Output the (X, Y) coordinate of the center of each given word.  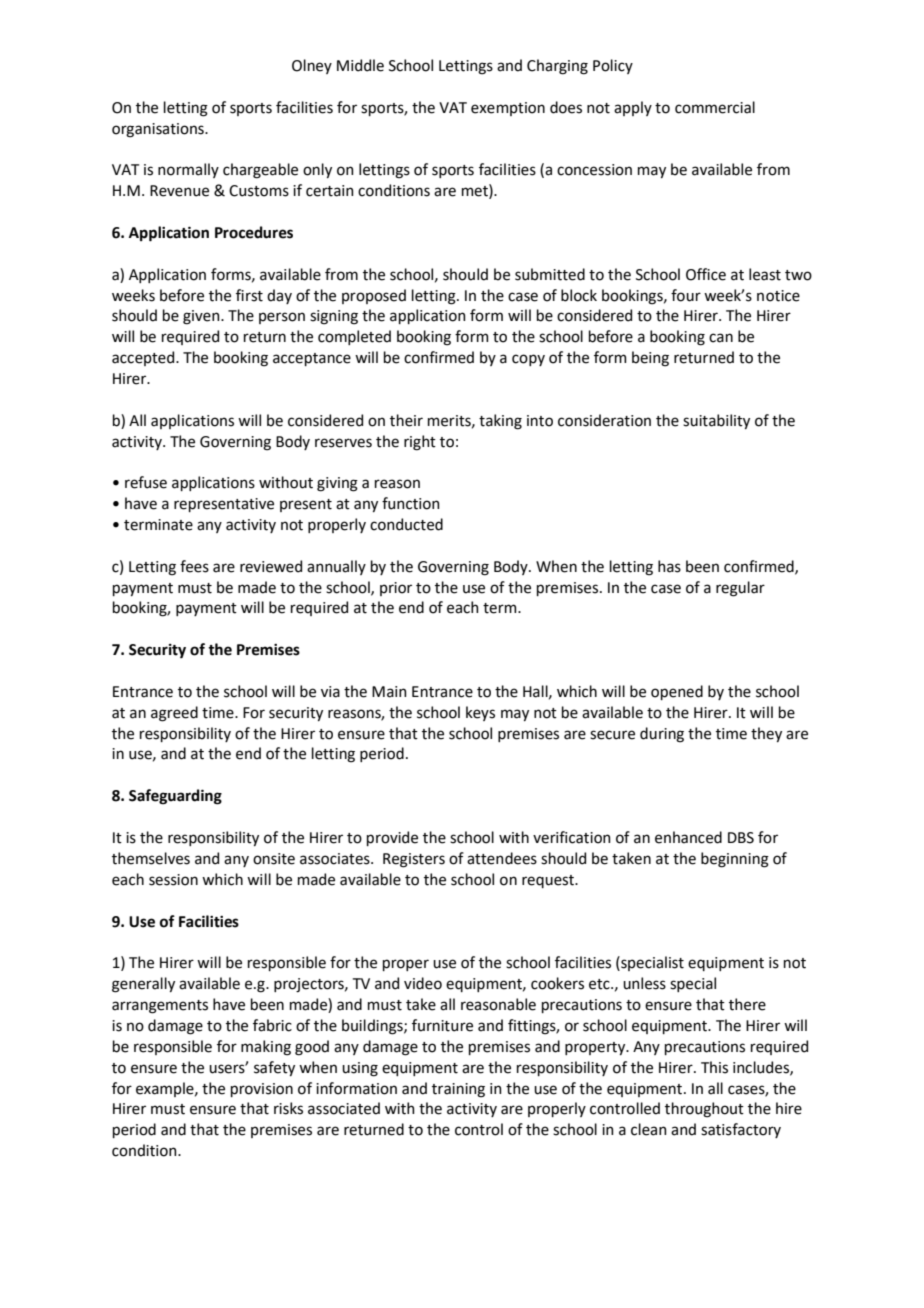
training (458, 1090)
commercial (715, 107)
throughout (704, 1110)
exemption (508, 109)
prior (396, 589)
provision (262, 1090)
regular (740, 589)
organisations (159, 130)
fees (194, 566)
